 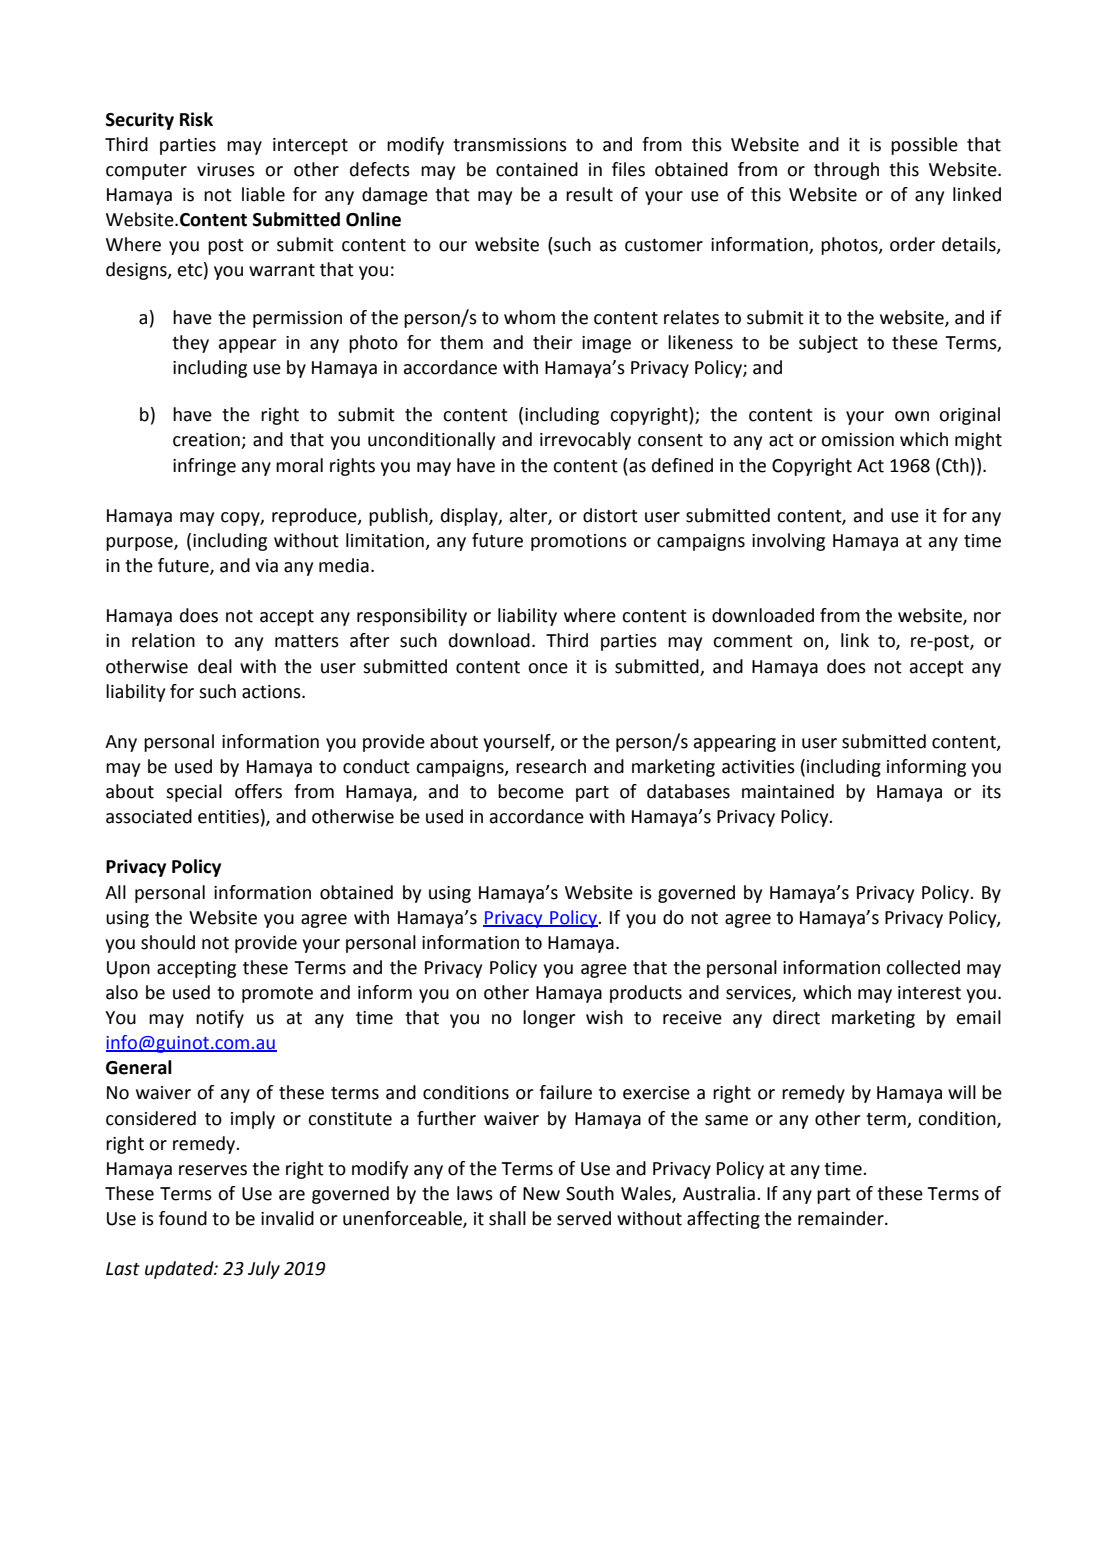 What do you see at coordinates (215, 666) in the screenshot?
I see `deal` at bounding box center [215, 666].
